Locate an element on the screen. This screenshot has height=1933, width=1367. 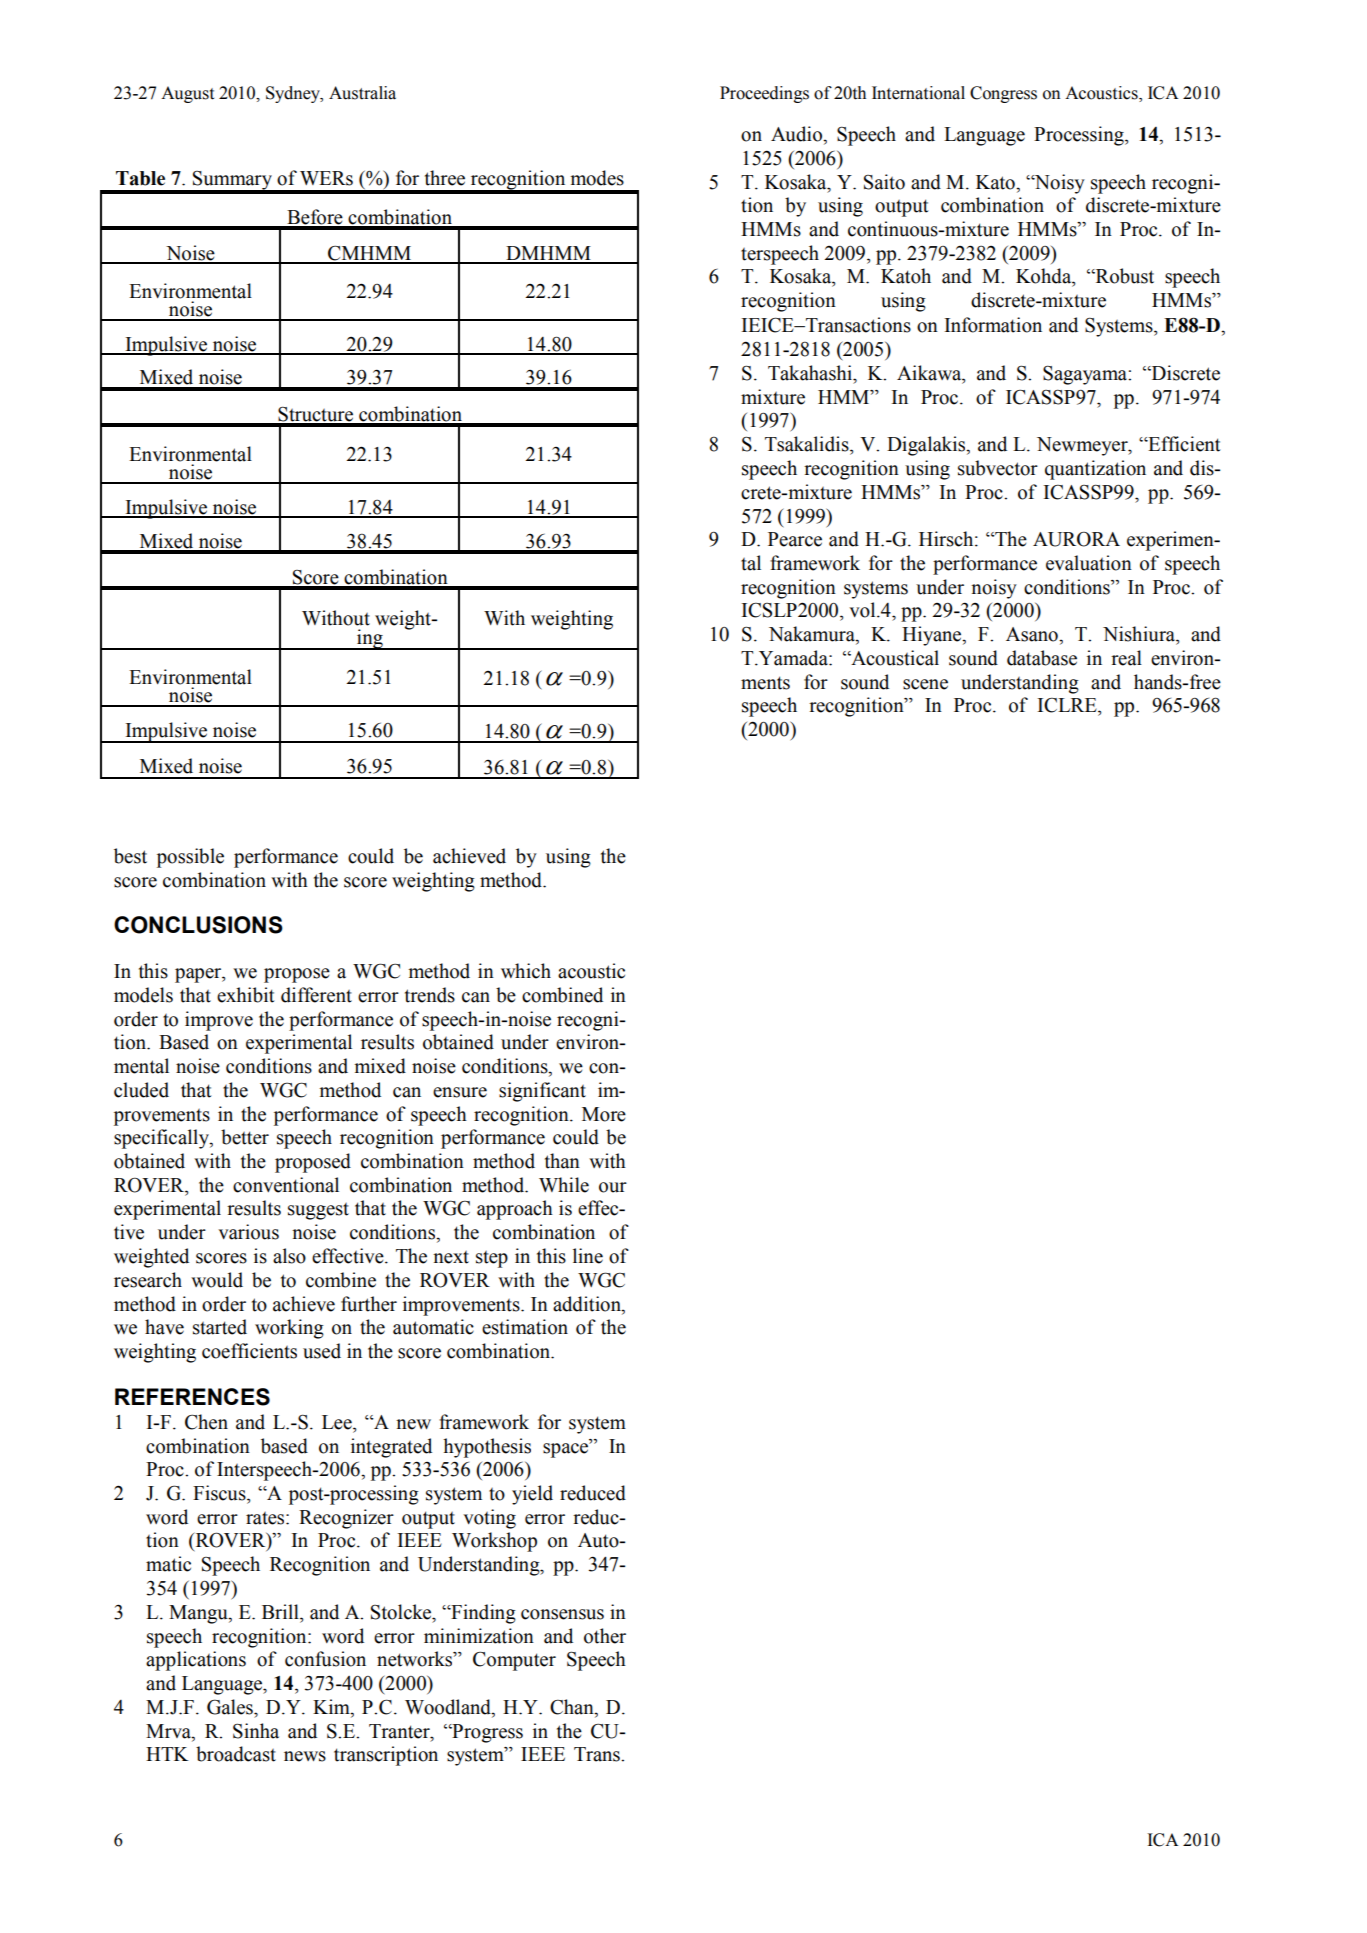
possible is located at coordinates (190, 858).
